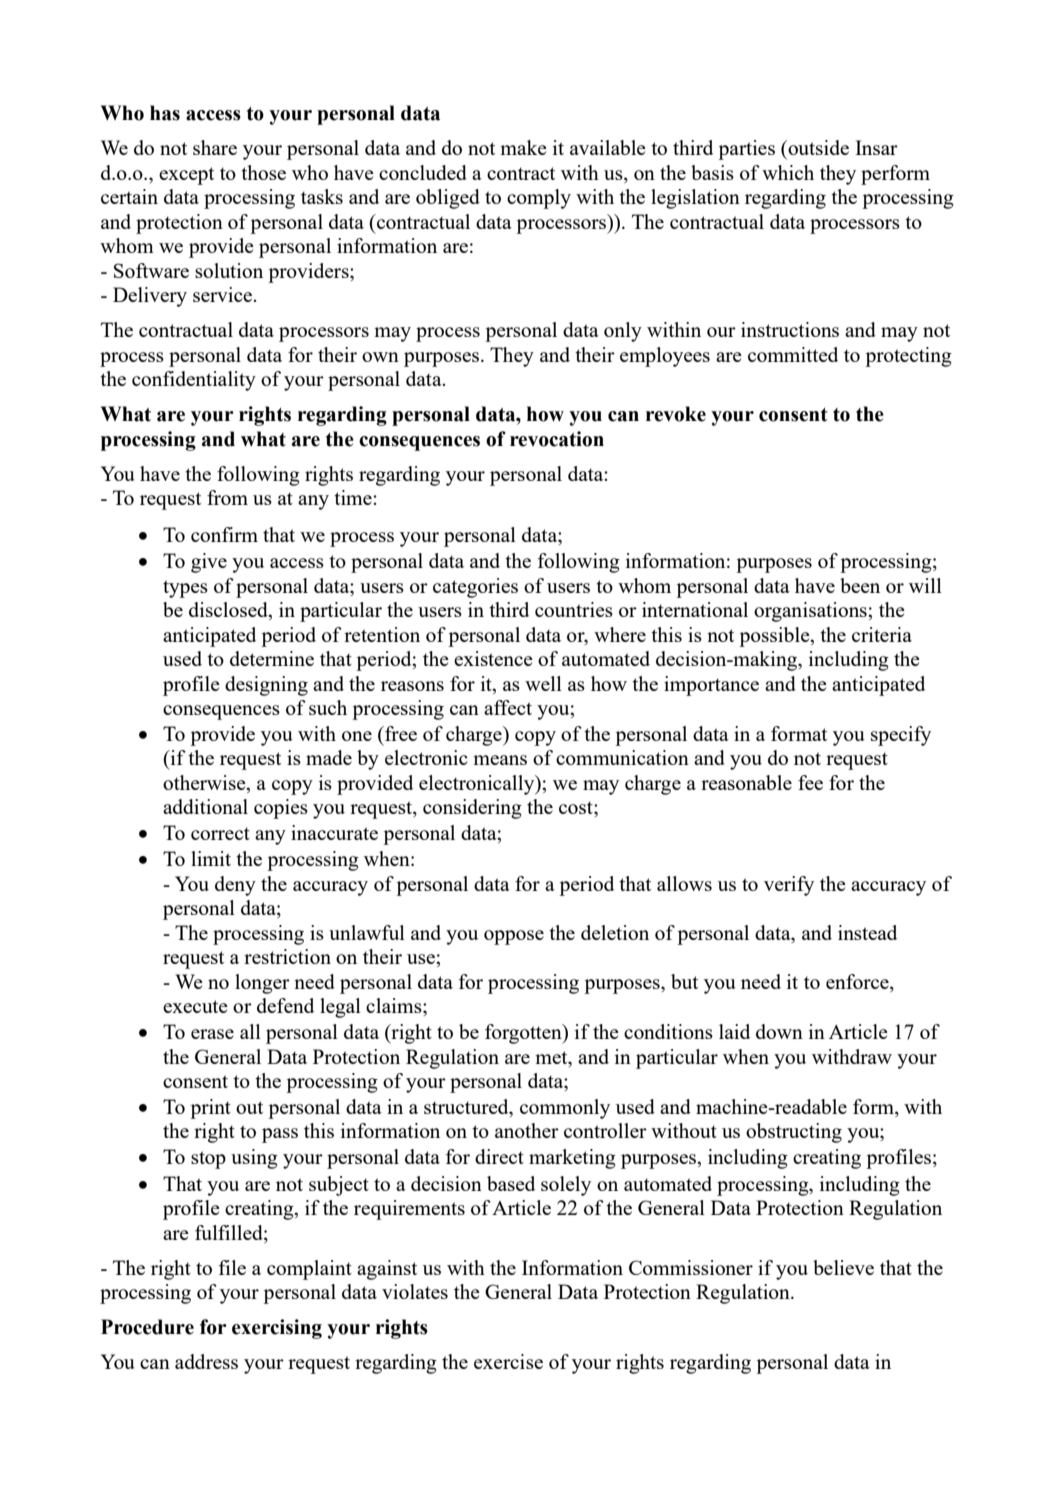 The height and width of the screenshot is (1493, 1056). Describe the element at coordinates (523, 147) in the screenshot. I see `make` at that location.
